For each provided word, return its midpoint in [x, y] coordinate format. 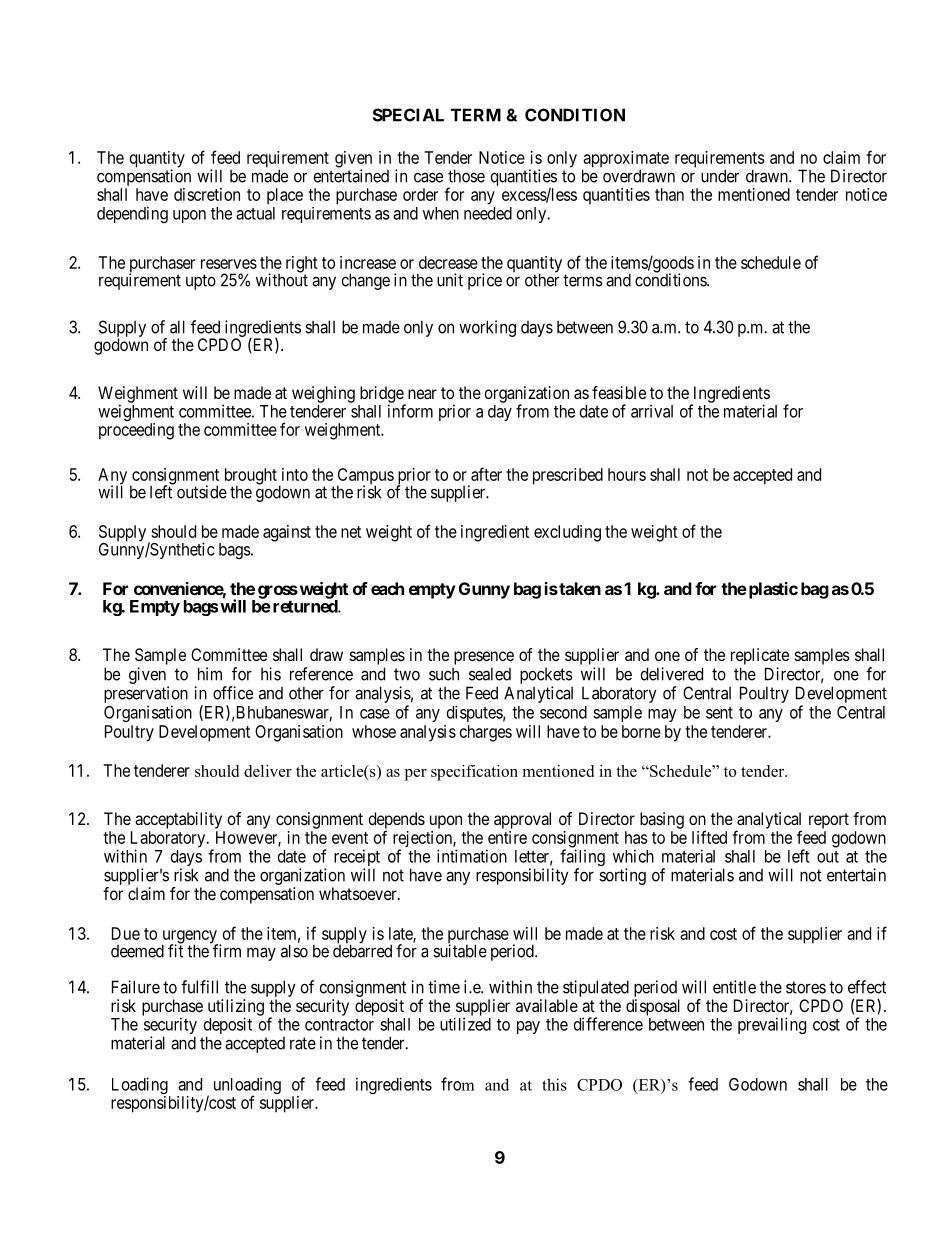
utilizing [236, 1008]
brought [251, 477]
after [486, 474]
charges [486, 733]
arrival [652, 411]
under [720, 176]
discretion [207, 194]
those [466, 176]
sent [719, 713]
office [233, 693]
